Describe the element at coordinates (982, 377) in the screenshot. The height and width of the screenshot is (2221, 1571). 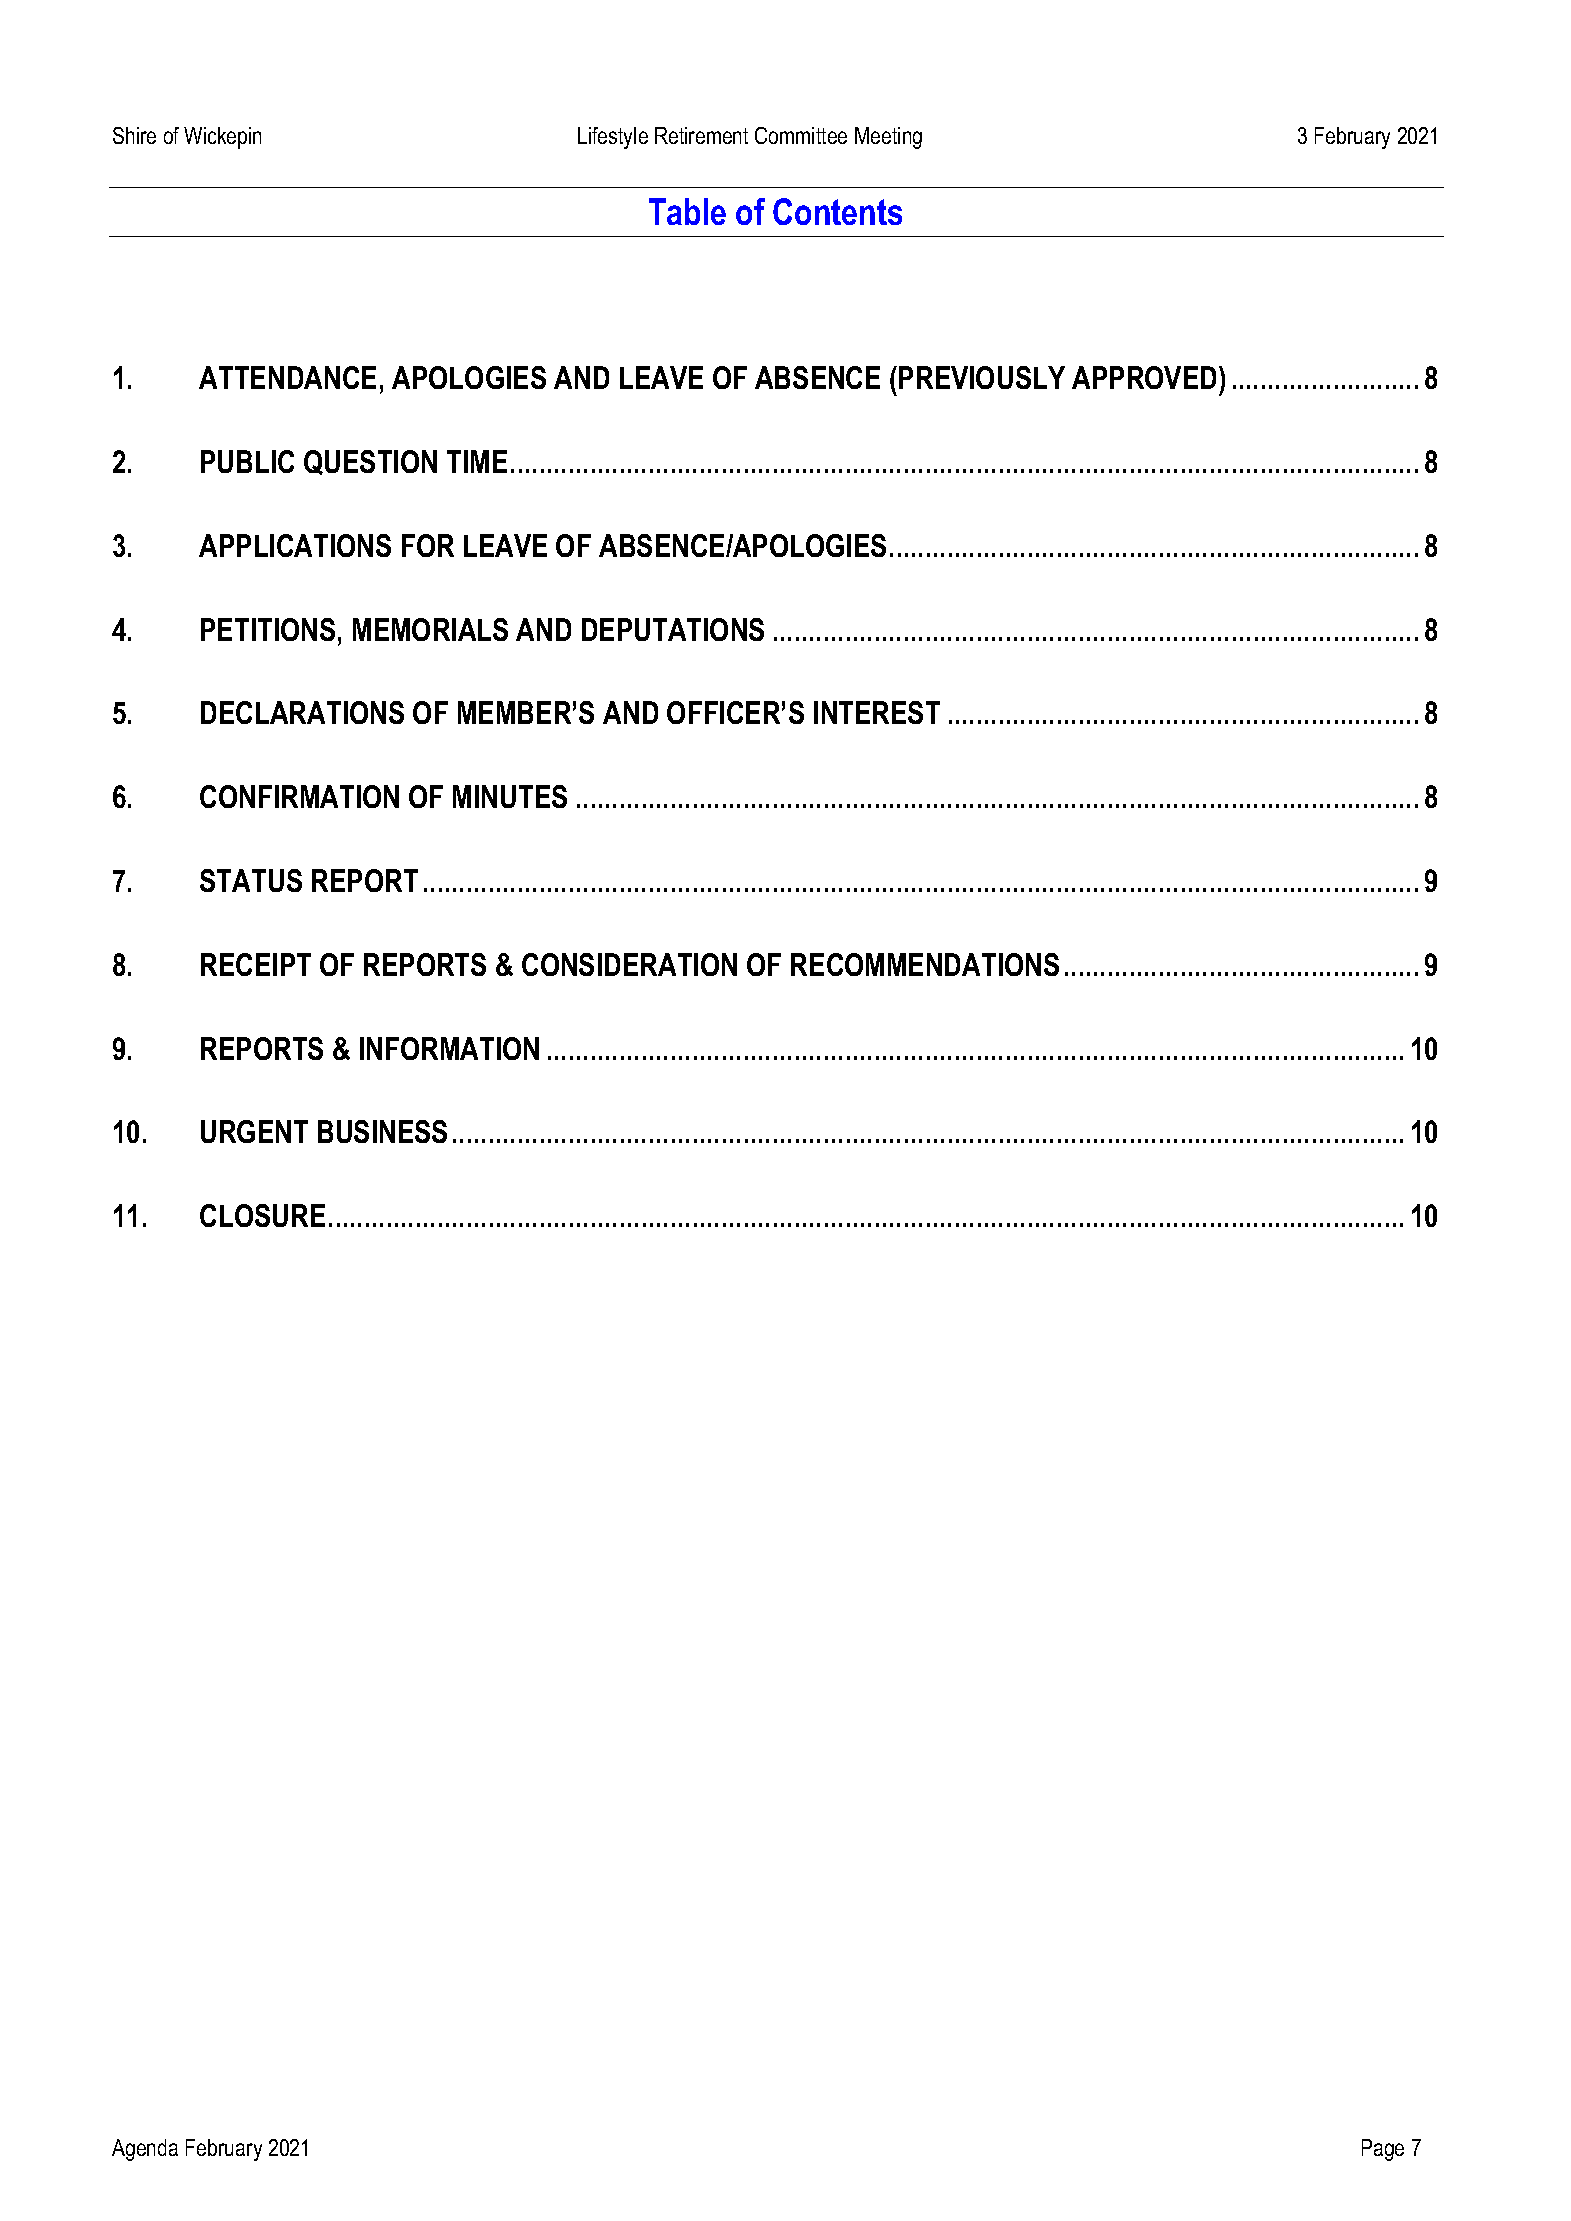
I see `PREVIOUSLY` at that location.
